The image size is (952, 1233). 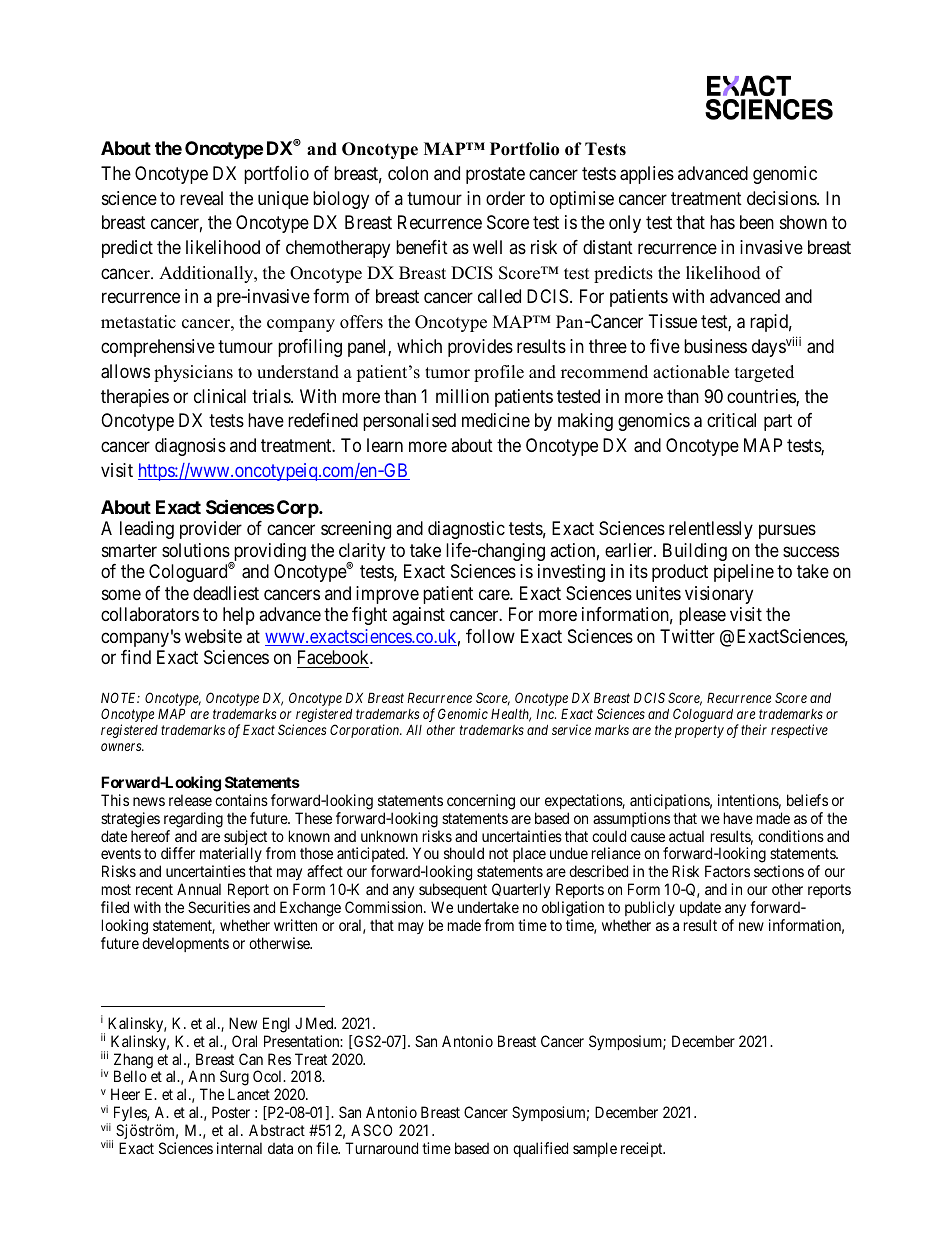 I want to click on reveal, so click(x=201, y=198).
